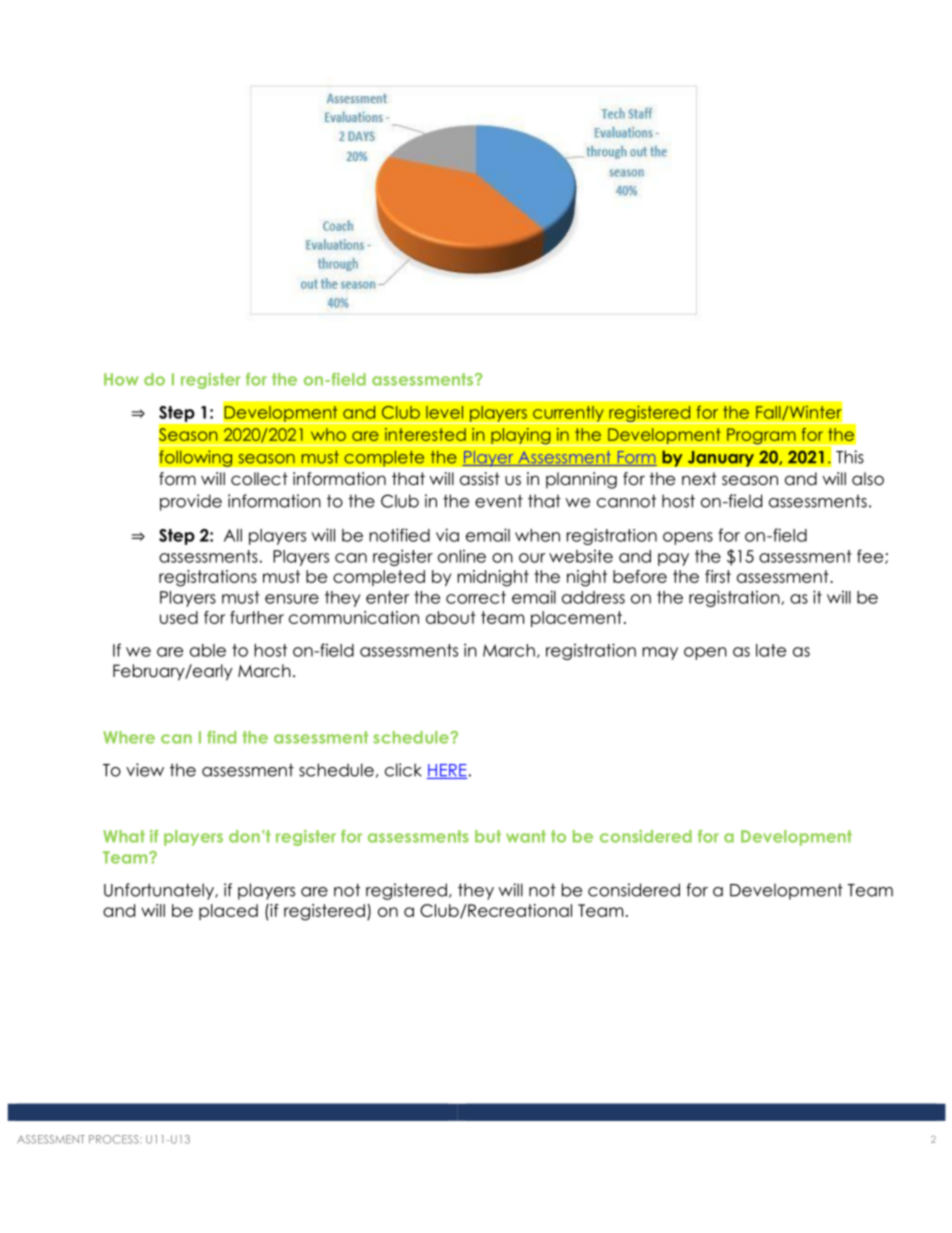 Image resolution: width=952 pixels, height=1233 pixels. Describe the element at coordinates (228, 912) in the page. I see `placed` at that location.
